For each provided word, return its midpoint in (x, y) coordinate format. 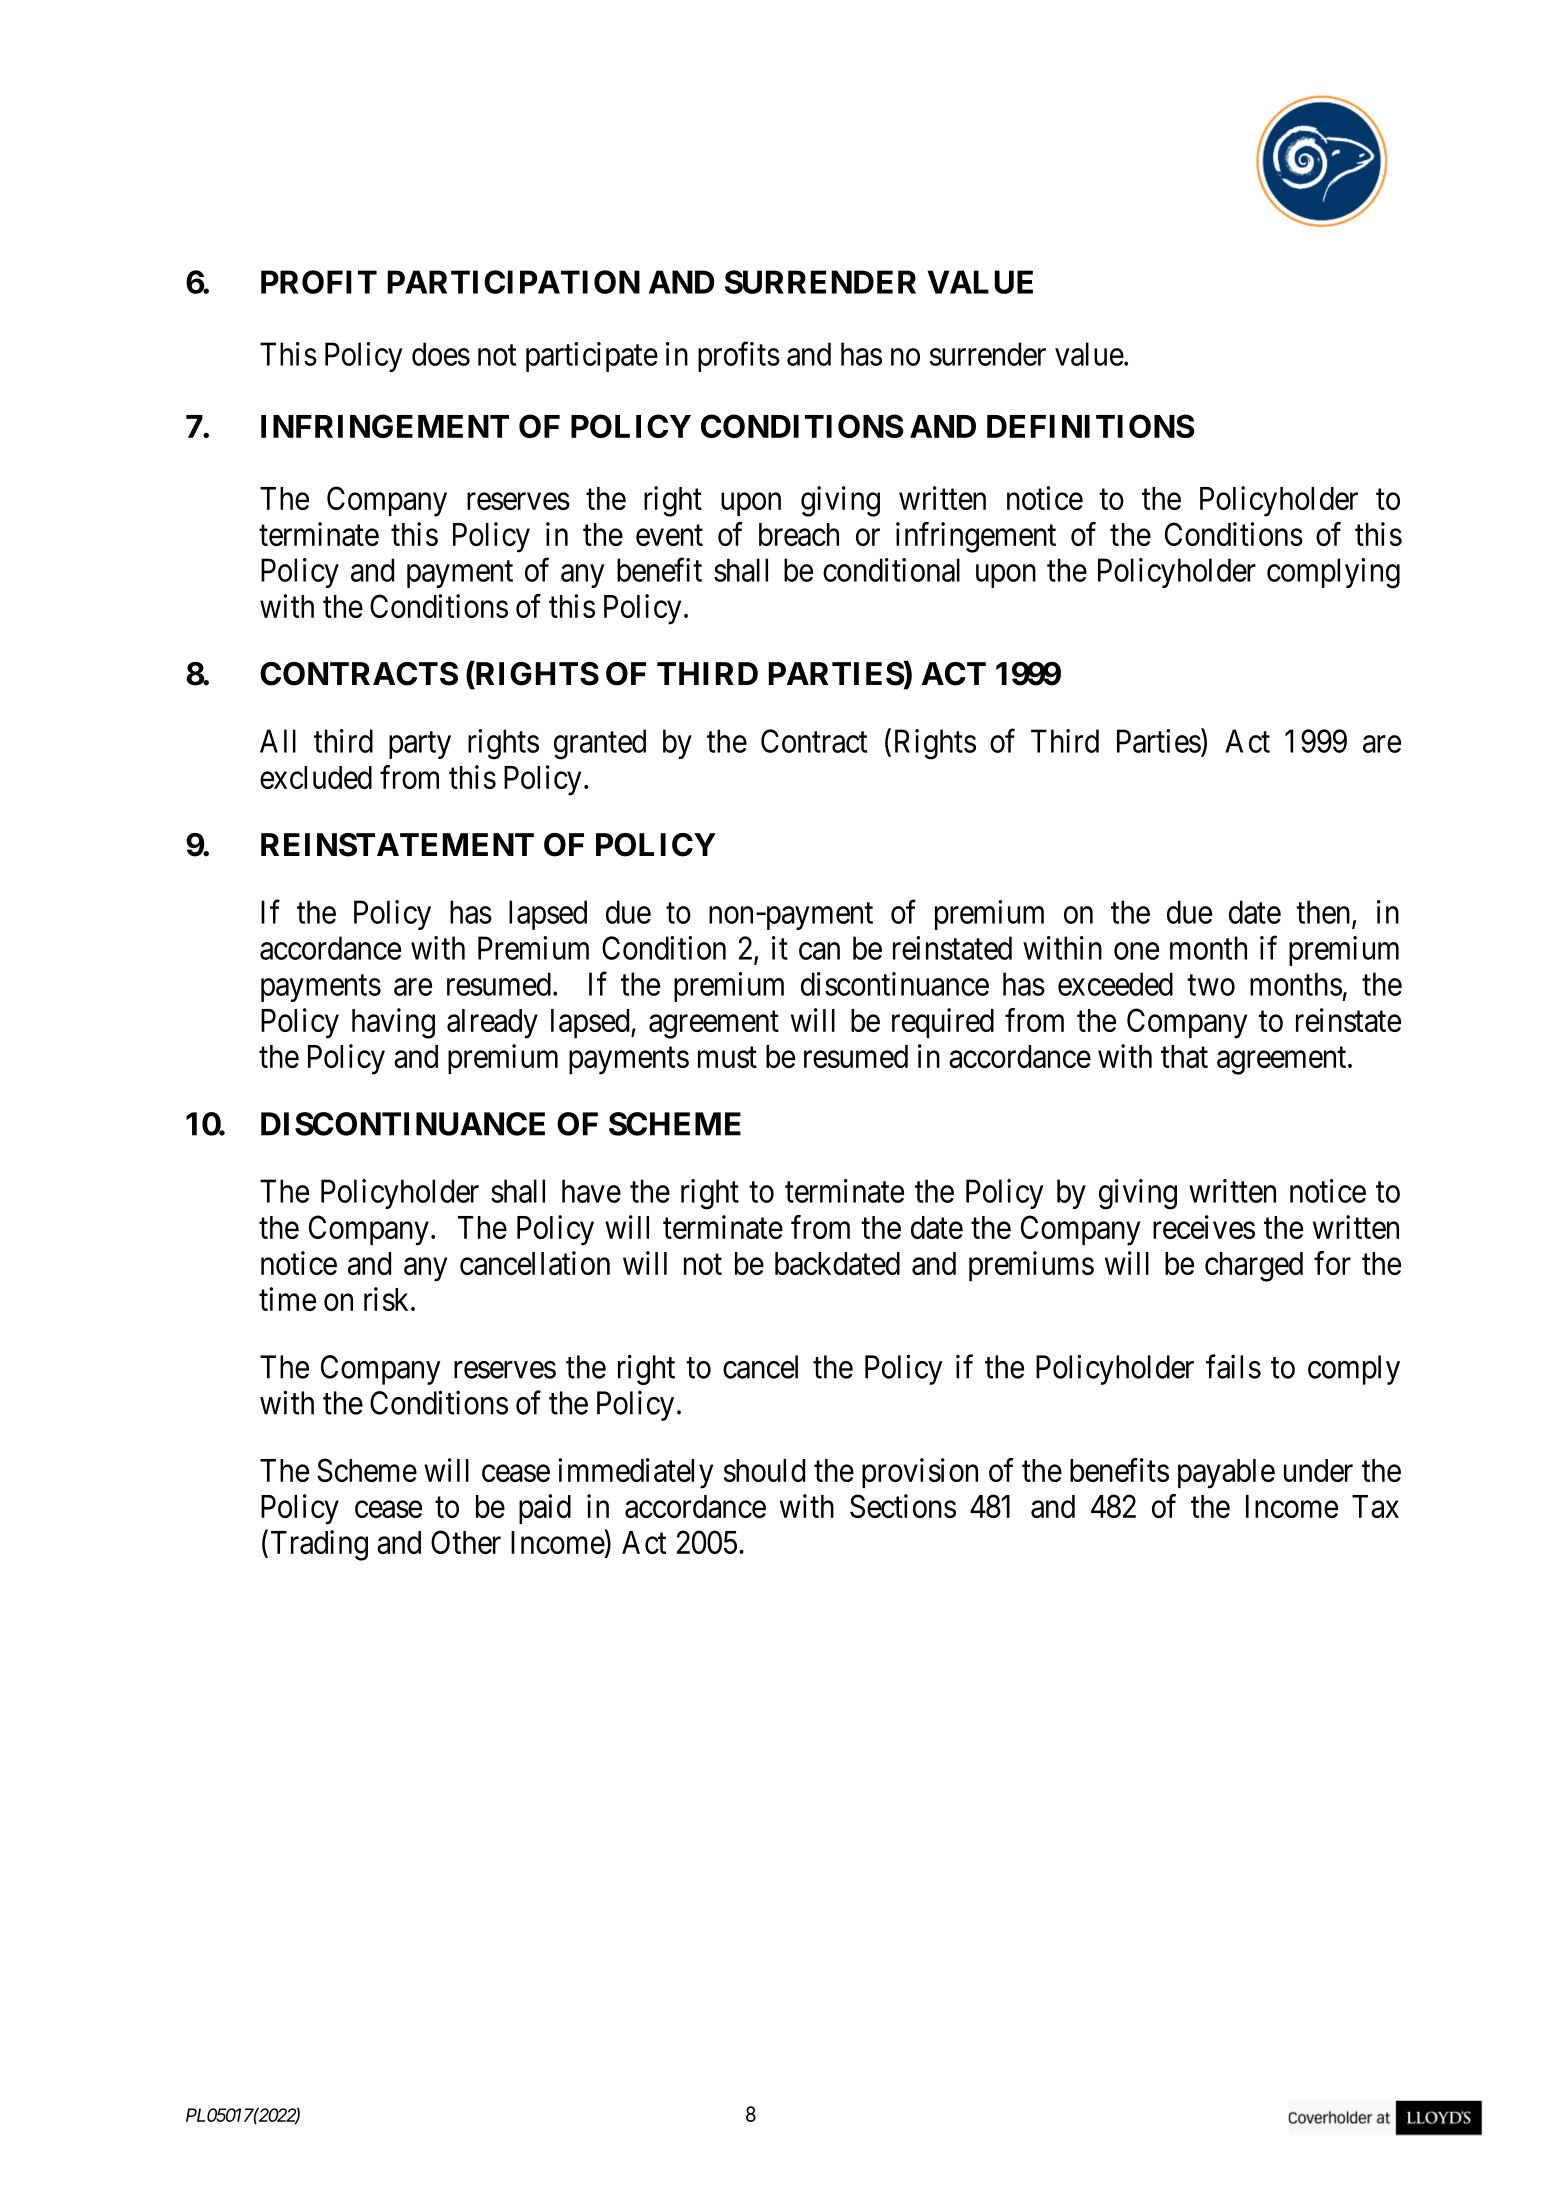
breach (799, 534)
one (1136, 951)
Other (466, 1542)
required (943, 1023)
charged (1254, 1267)
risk (388, 1299)
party (420, 745)
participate (592, 357)
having (393, 1023)
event (669, 535)
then (1324, 913)
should (764, 1470)
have (591, 1191)
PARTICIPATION (514, 282)
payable (1226, 1474)
